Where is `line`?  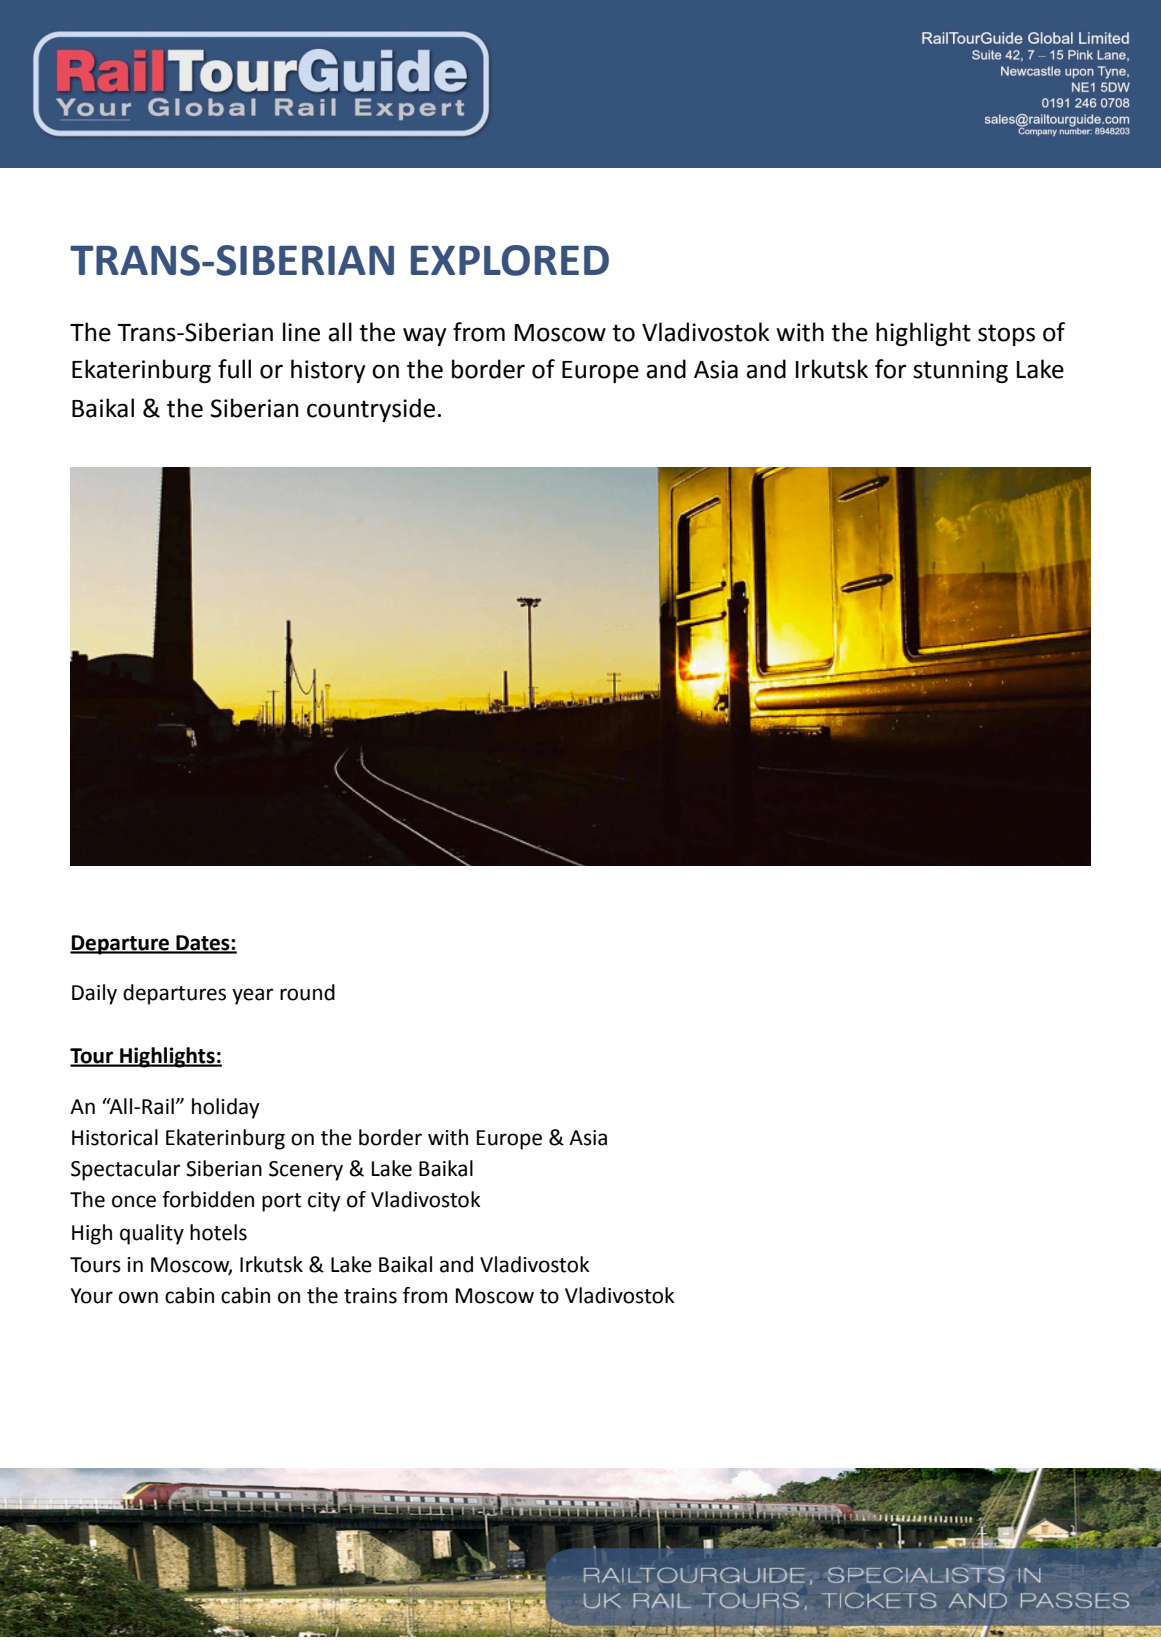 line is located at coordinates (301, 332).
